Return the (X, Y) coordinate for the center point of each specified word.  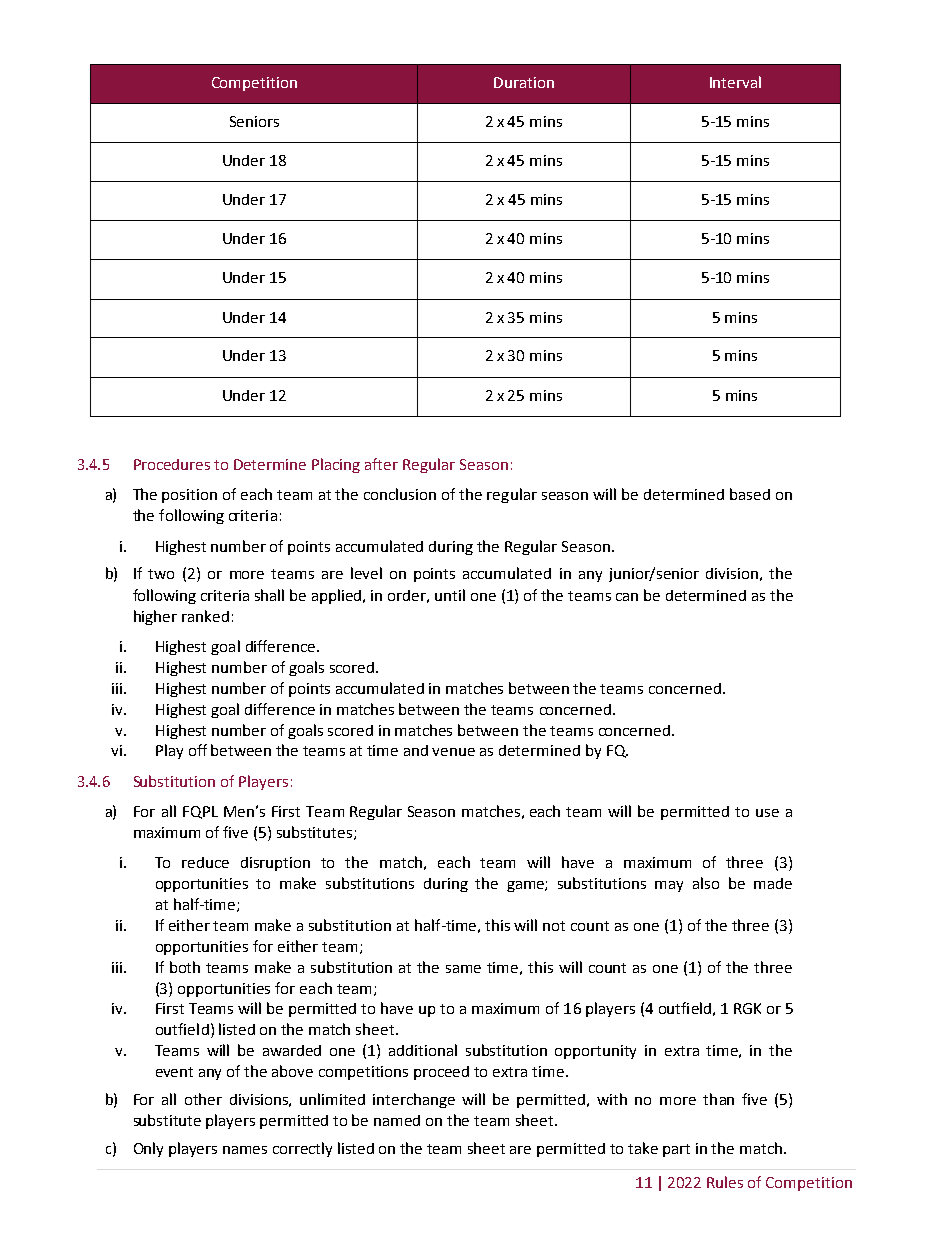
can (627, 597)
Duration (524, 82)
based (750, 494)
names (245, 1150)
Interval (735, 82)
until (450, 595)
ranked (205, 616)
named (397, 1120)
